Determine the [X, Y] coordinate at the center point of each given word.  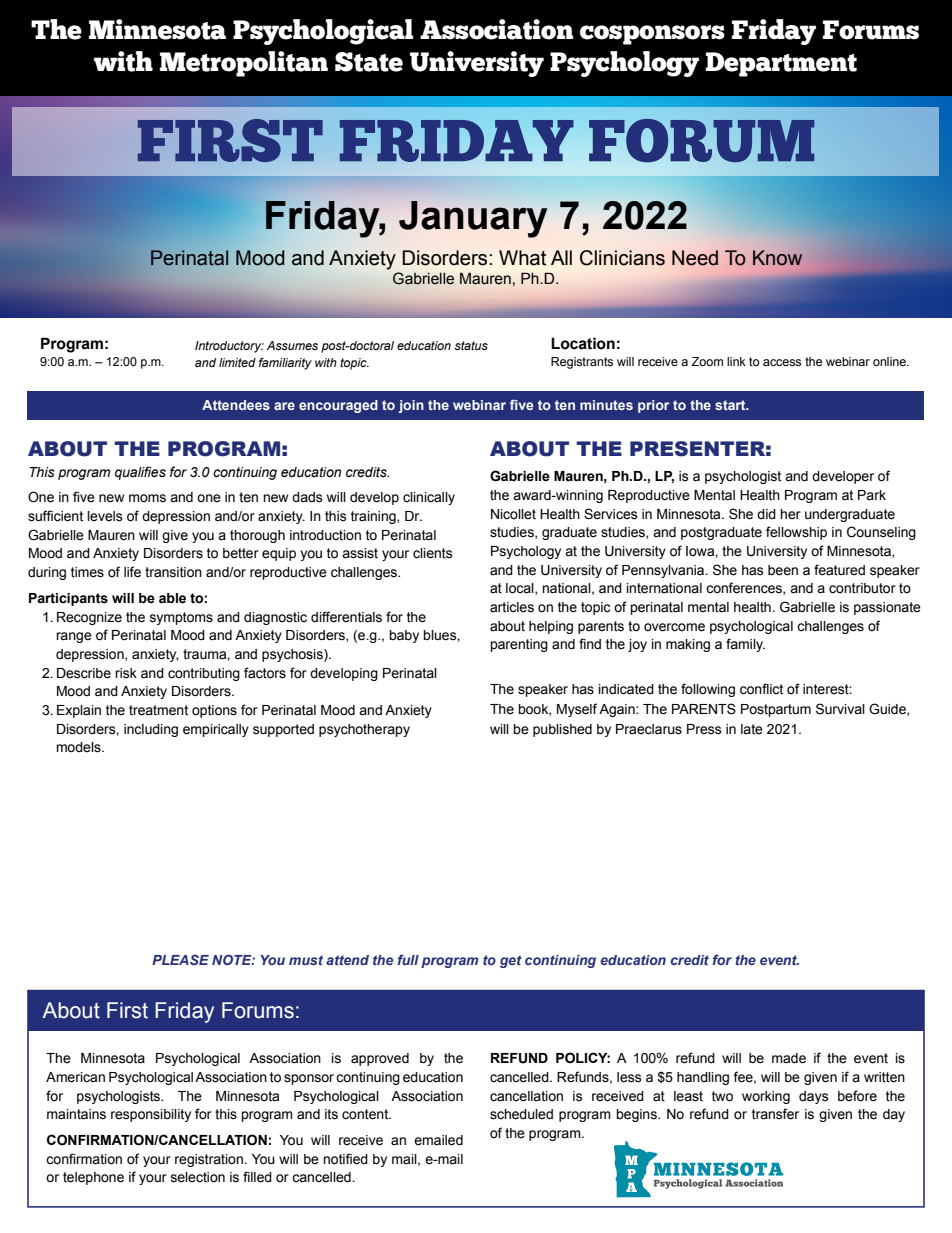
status [471, 345]
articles [512, 607]
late [752, 729]
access [782, 362]
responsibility [151, 1115]
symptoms [181, 618]
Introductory [229, 347]
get [511, 961]
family [745, 645]
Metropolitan [244, 64]
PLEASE [180, 959]
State [369, 62]
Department [781, 64]
